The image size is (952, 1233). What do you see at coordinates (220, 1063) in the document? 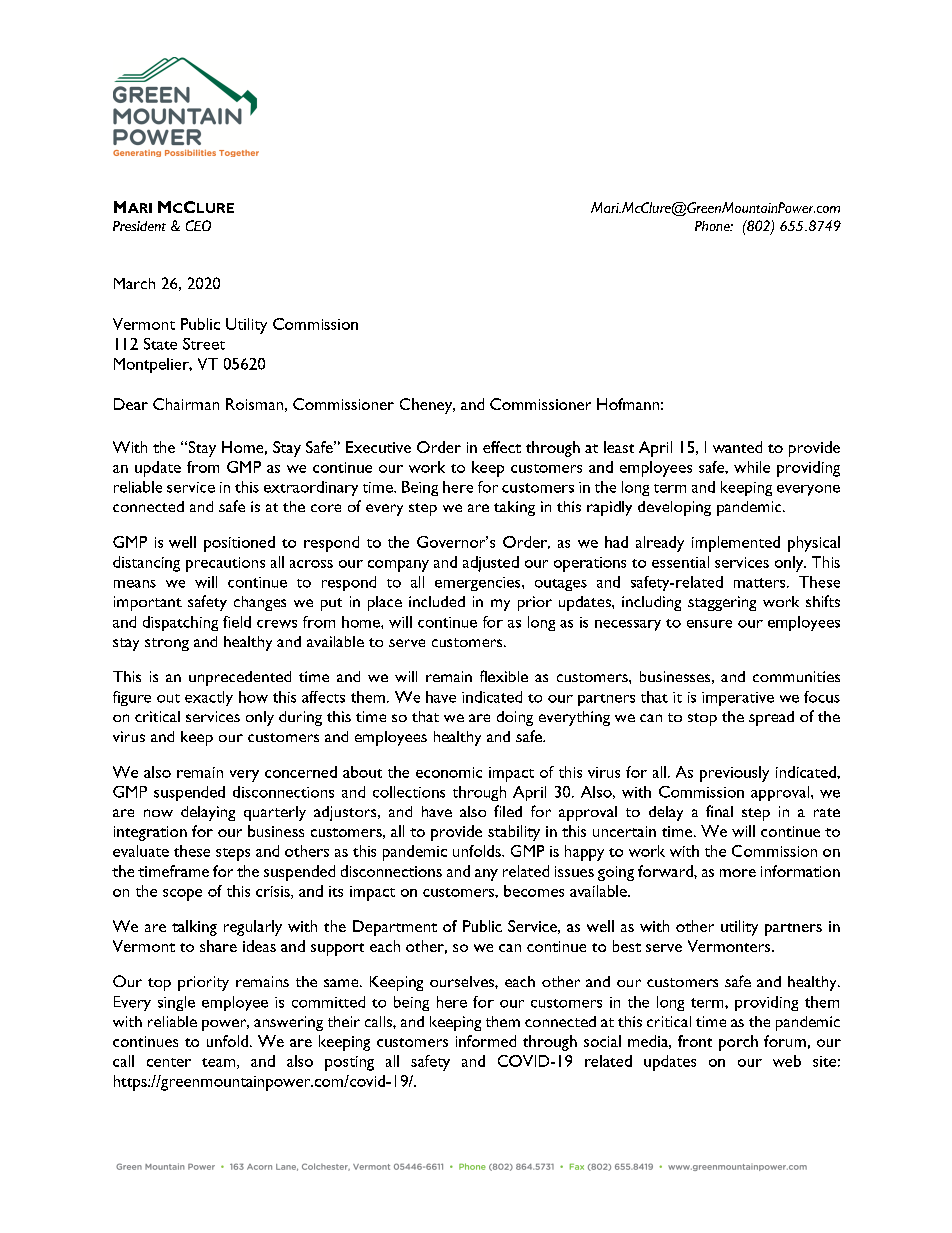
I see `team` at bounding box center [220, 1063].
